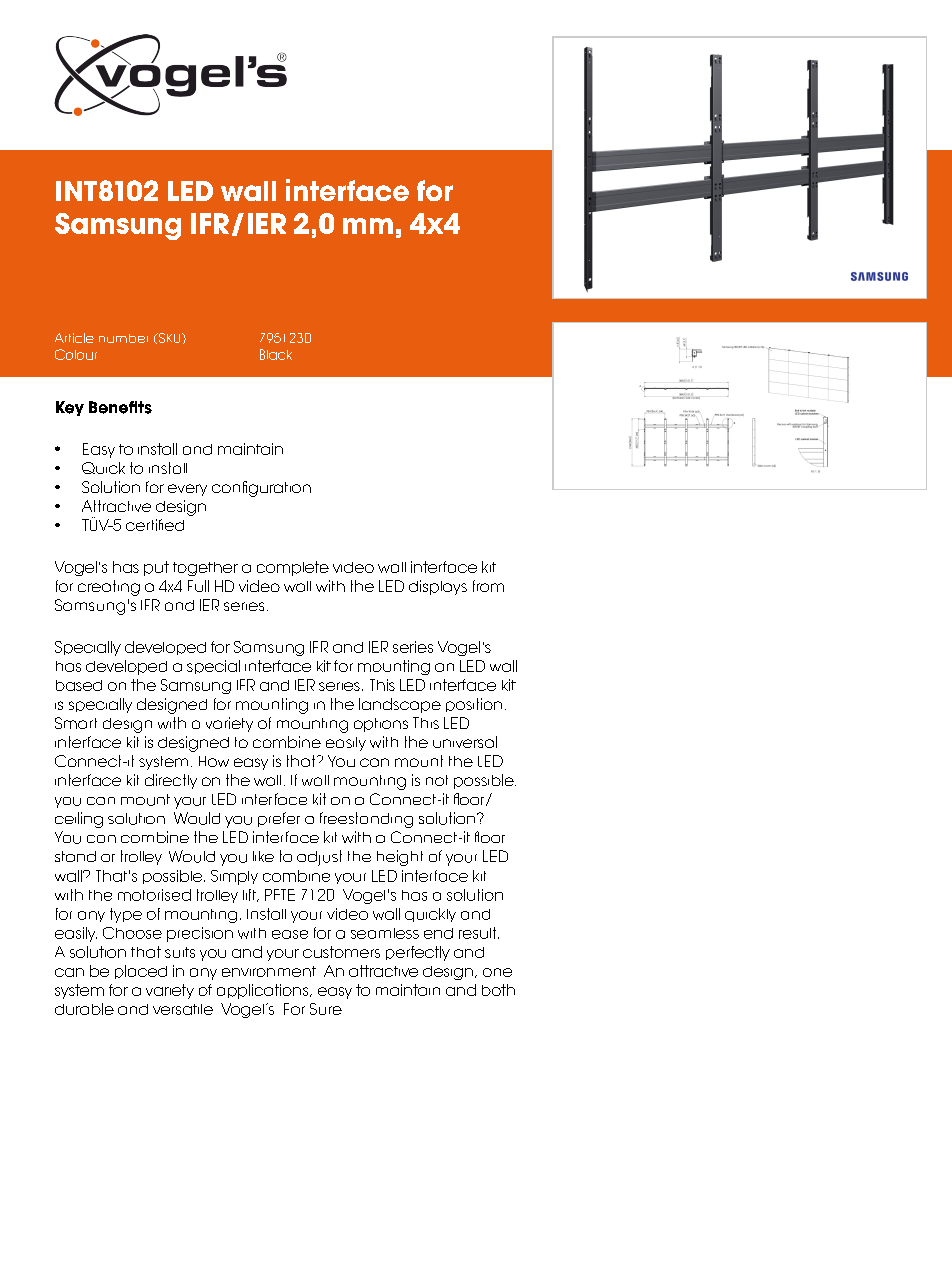 Image resolution: width=952 pixels, height=1268 pixels. I want to click on ceiling, so click(79, 820).
